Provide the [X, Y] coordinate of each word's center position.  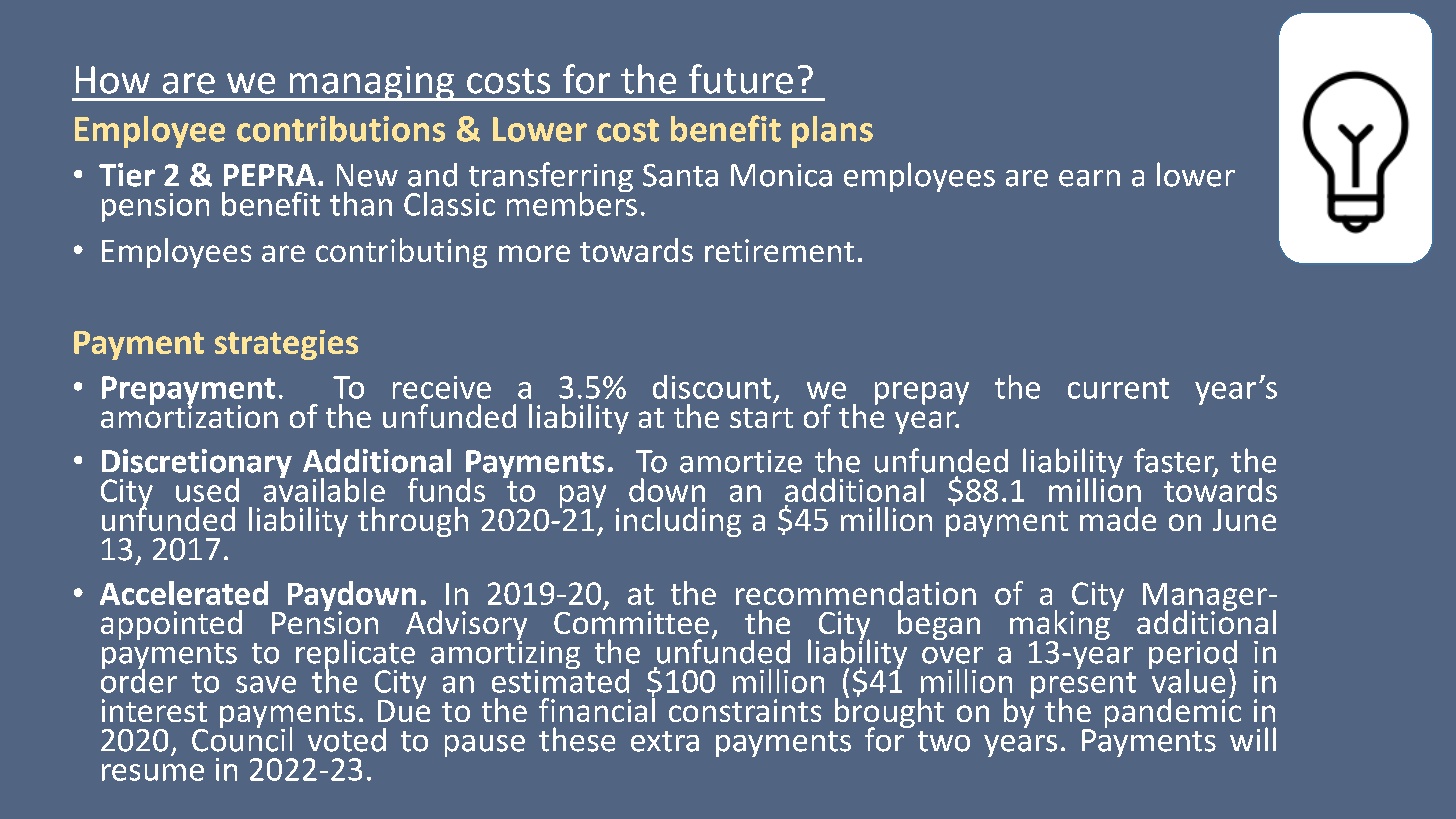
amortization [189, 415]
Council [242, 738]
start [761, 418]
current [1118, 388]
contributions [341, 129]
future [741, 79]
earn [1089, 178]
